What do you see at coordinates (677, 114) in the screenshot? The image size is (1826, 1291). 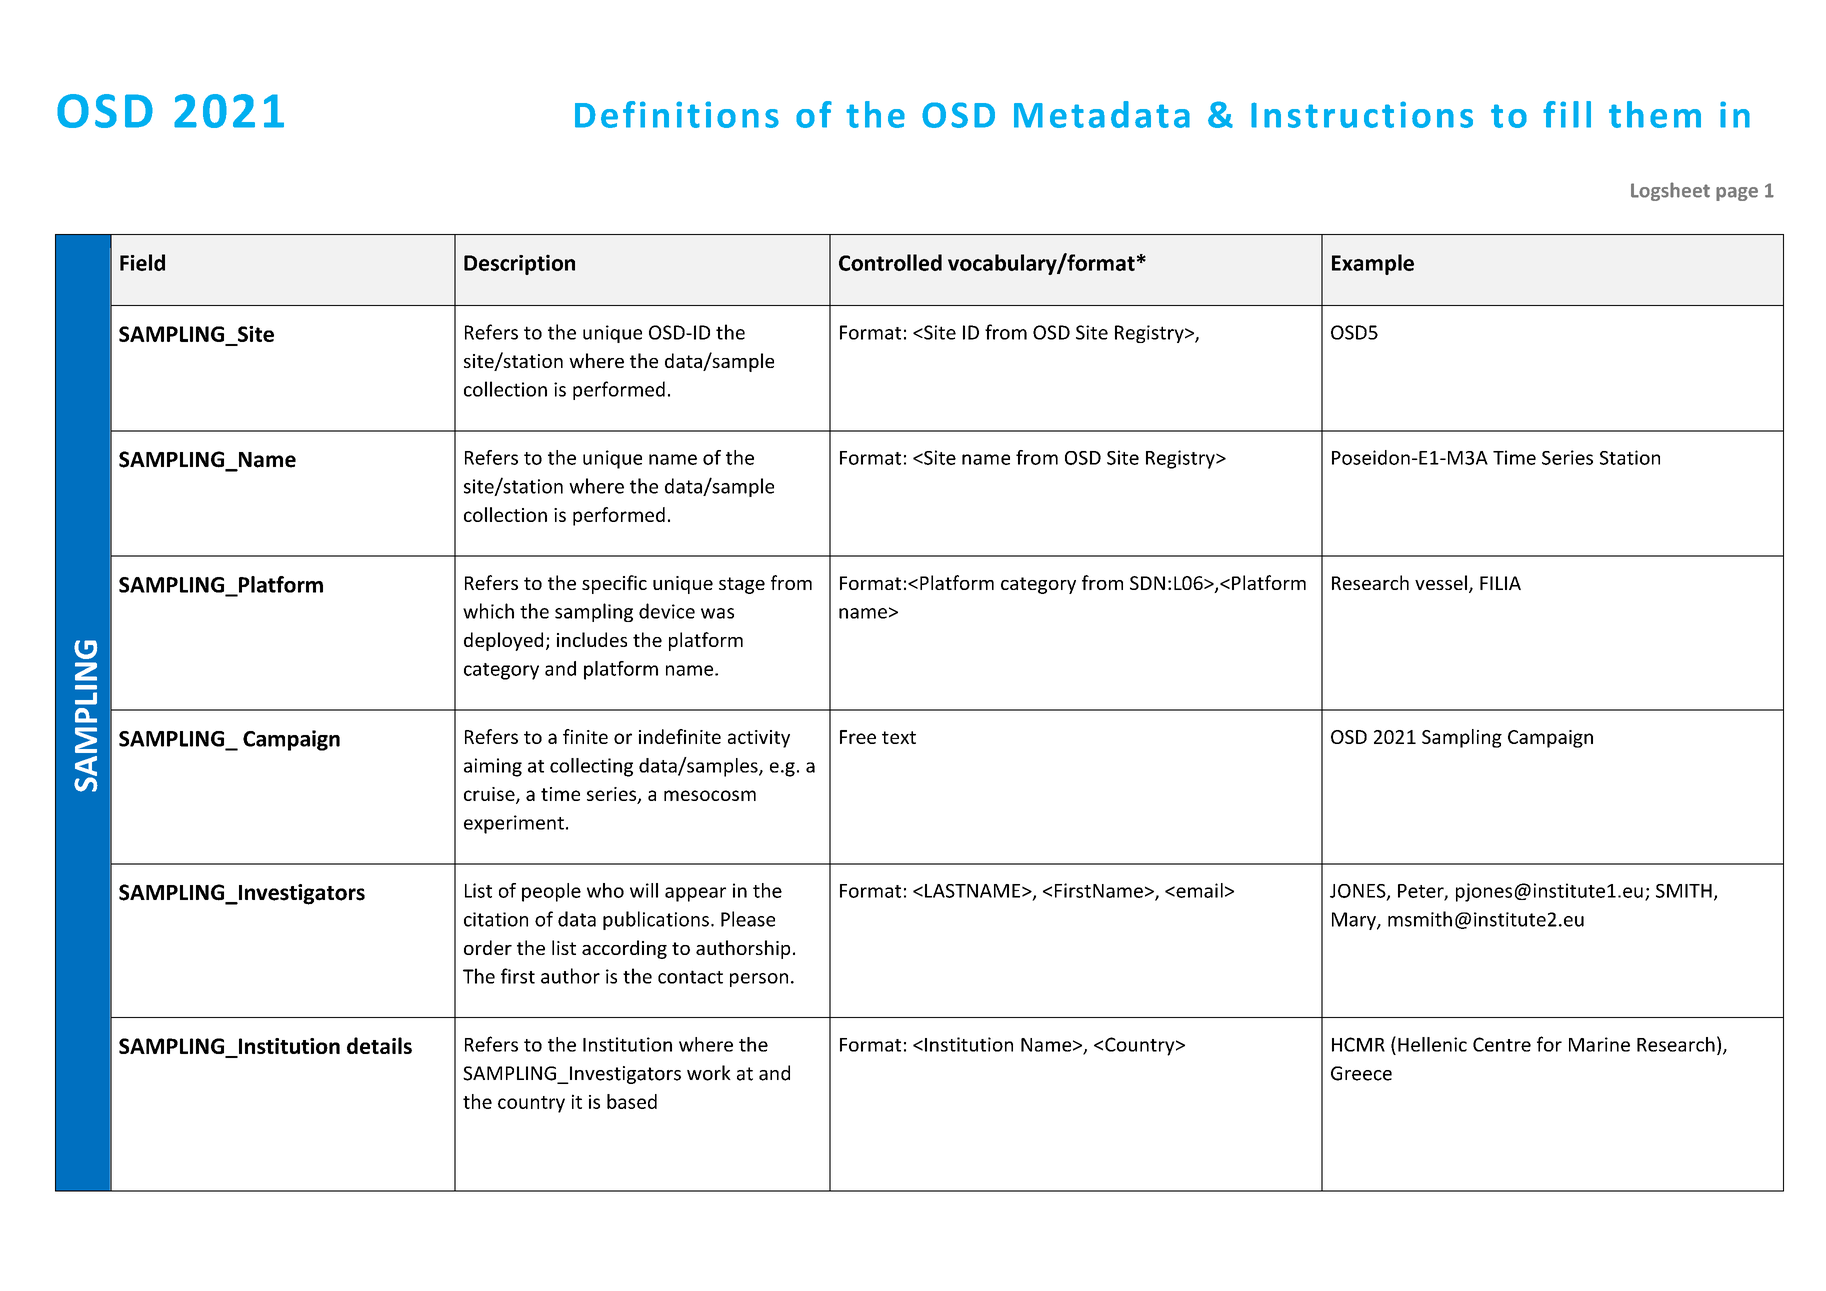 I see `Definitions` at bounding box center [677, 114].
